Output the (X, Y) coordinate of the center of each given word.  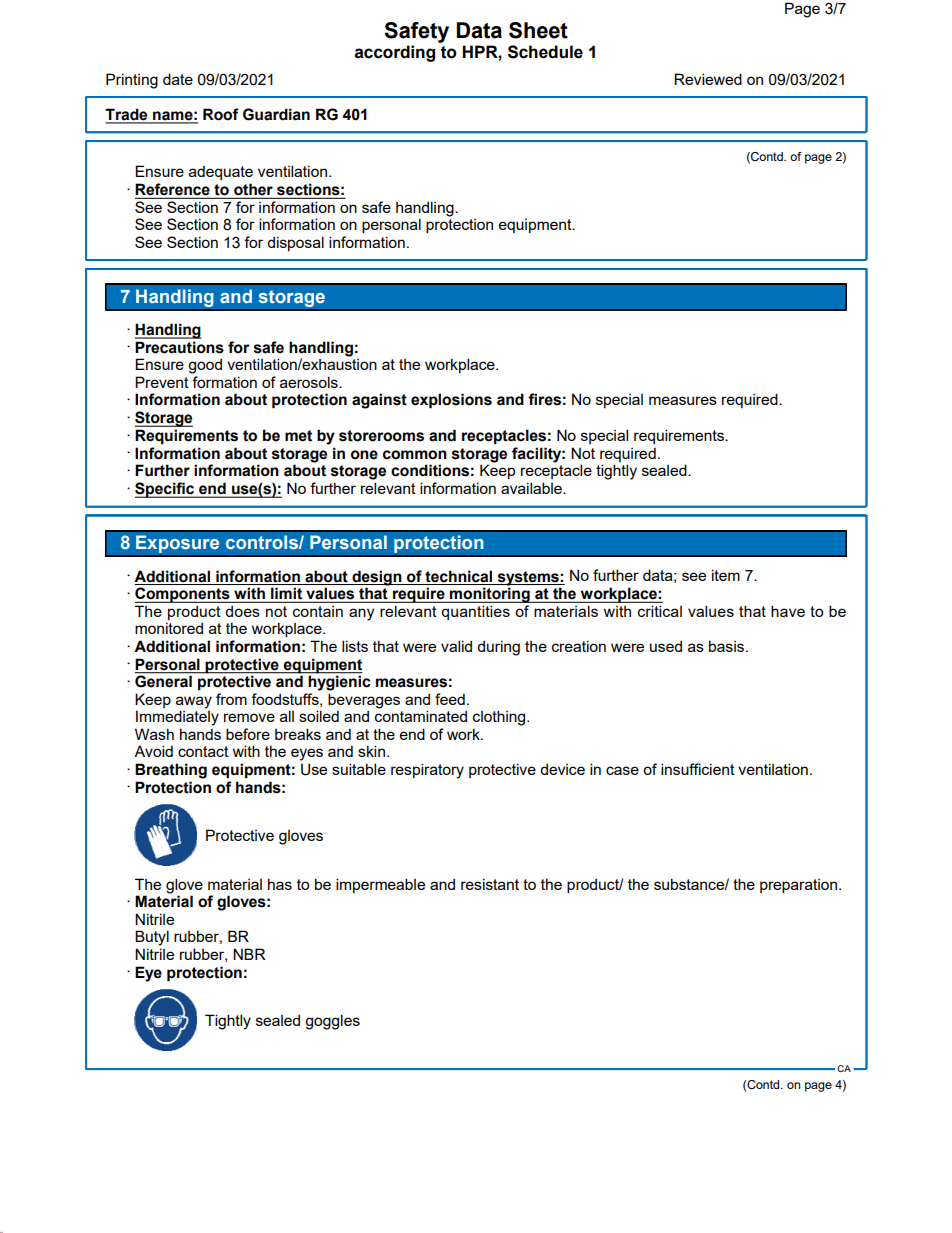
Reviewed (708, 79)
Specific (166, 490)
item (726, 575)
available (532, 488)
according (395, 53)
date (178, 79)
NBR (249, 954)
